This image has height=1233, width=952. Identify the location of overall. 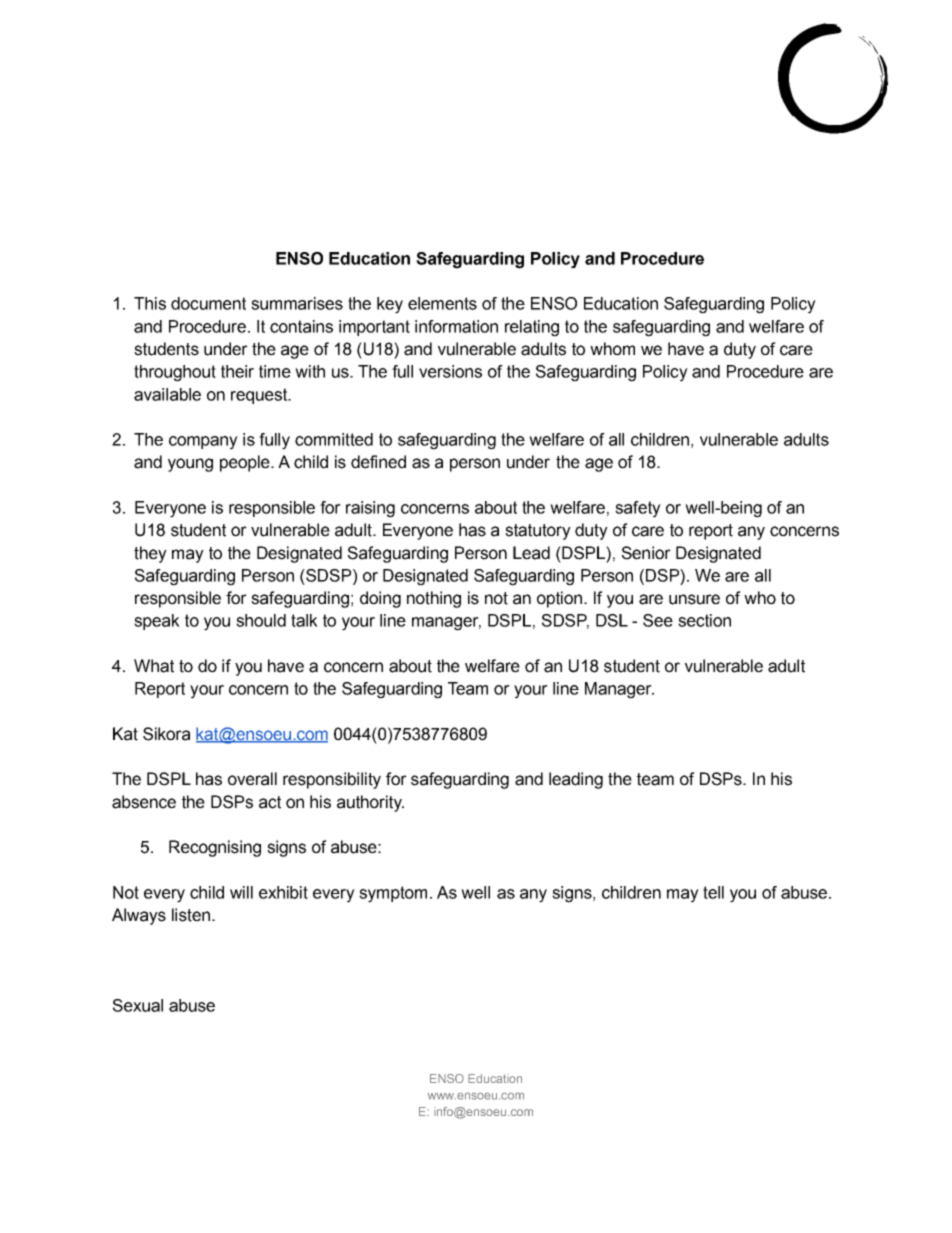
(252, 779).
